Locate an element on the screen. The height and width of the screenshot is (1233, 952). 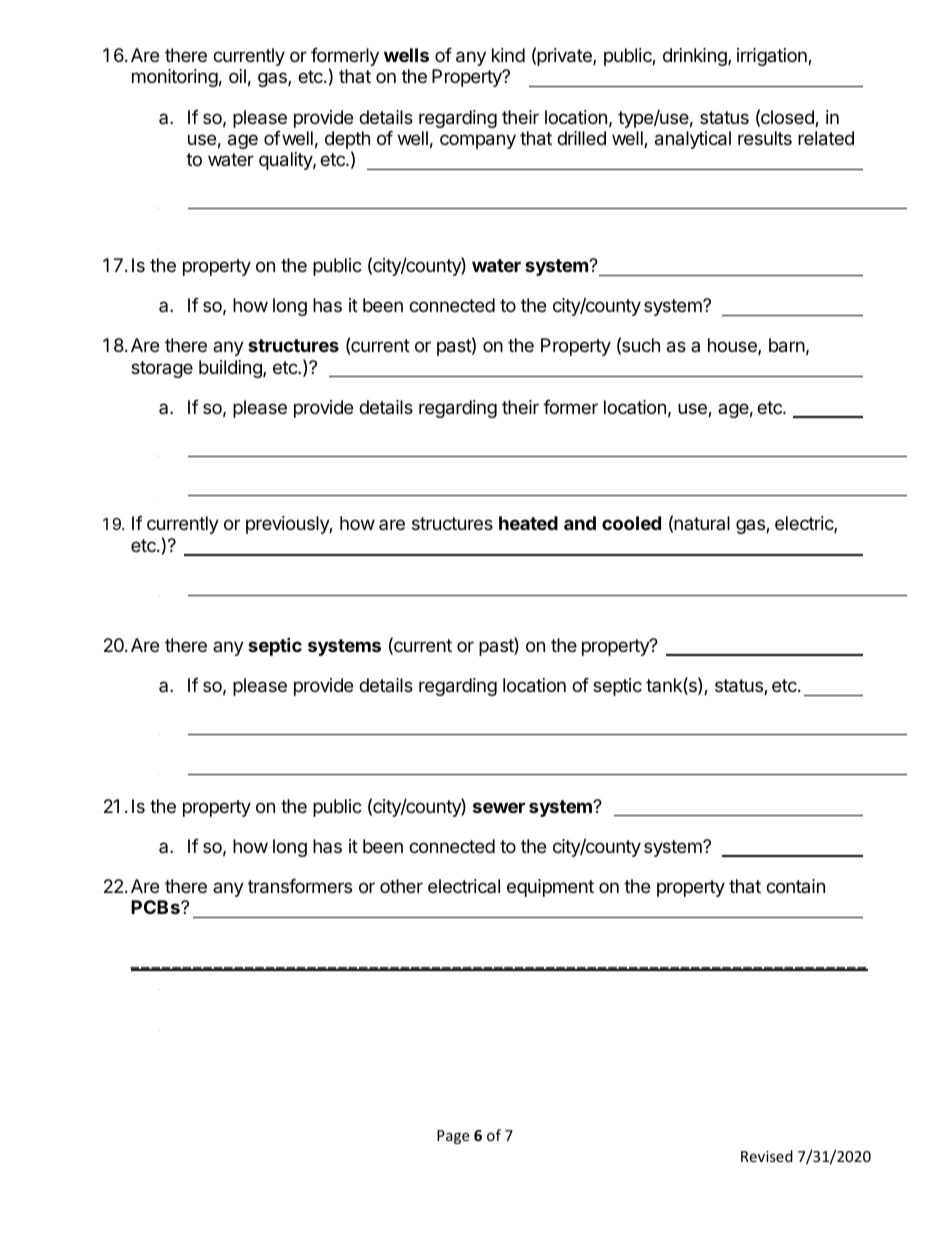
building is located at coordinates (231, 369).
